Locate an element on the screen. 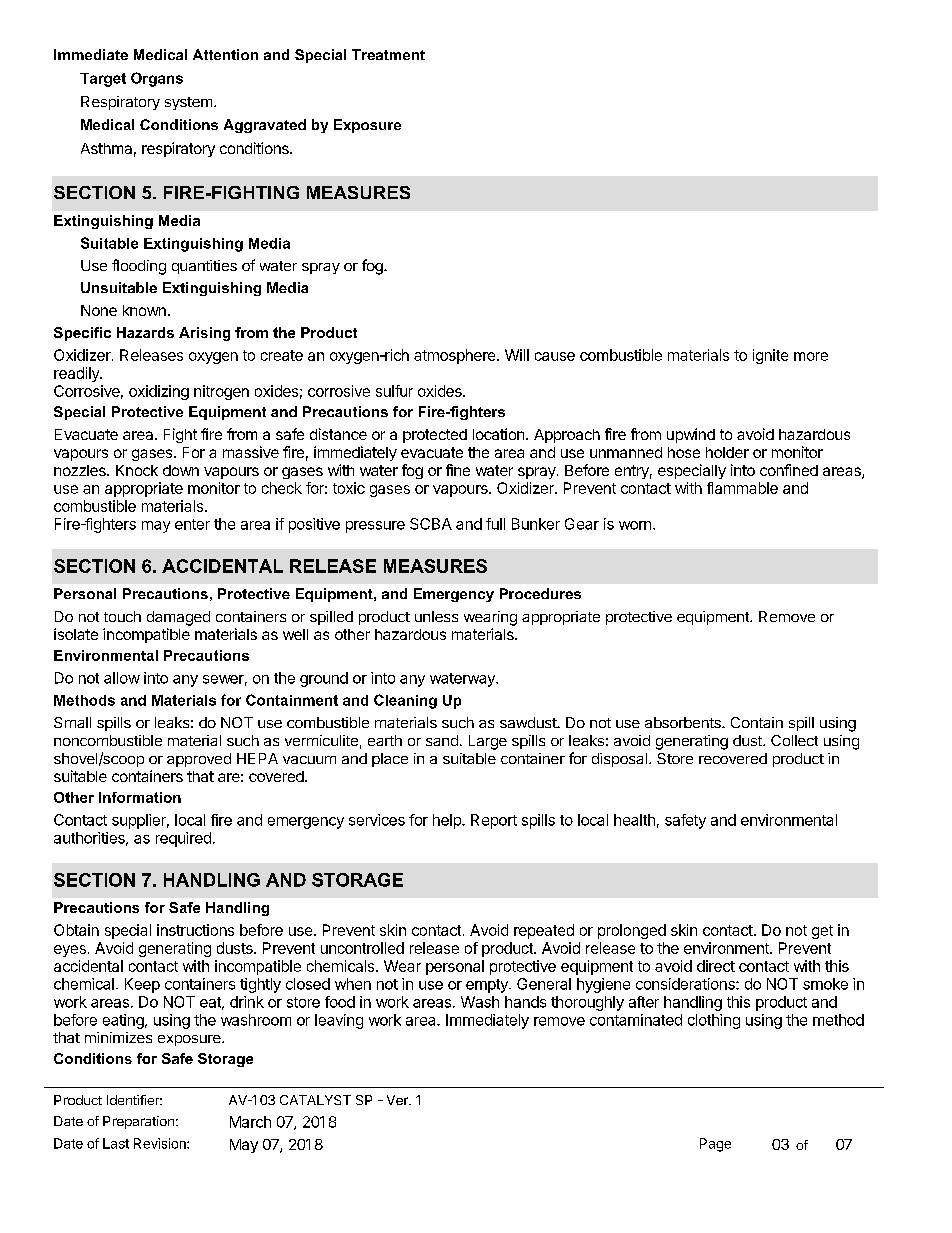 The image size is (952, 1233). Hazards is located at coordinates (145, 332).
